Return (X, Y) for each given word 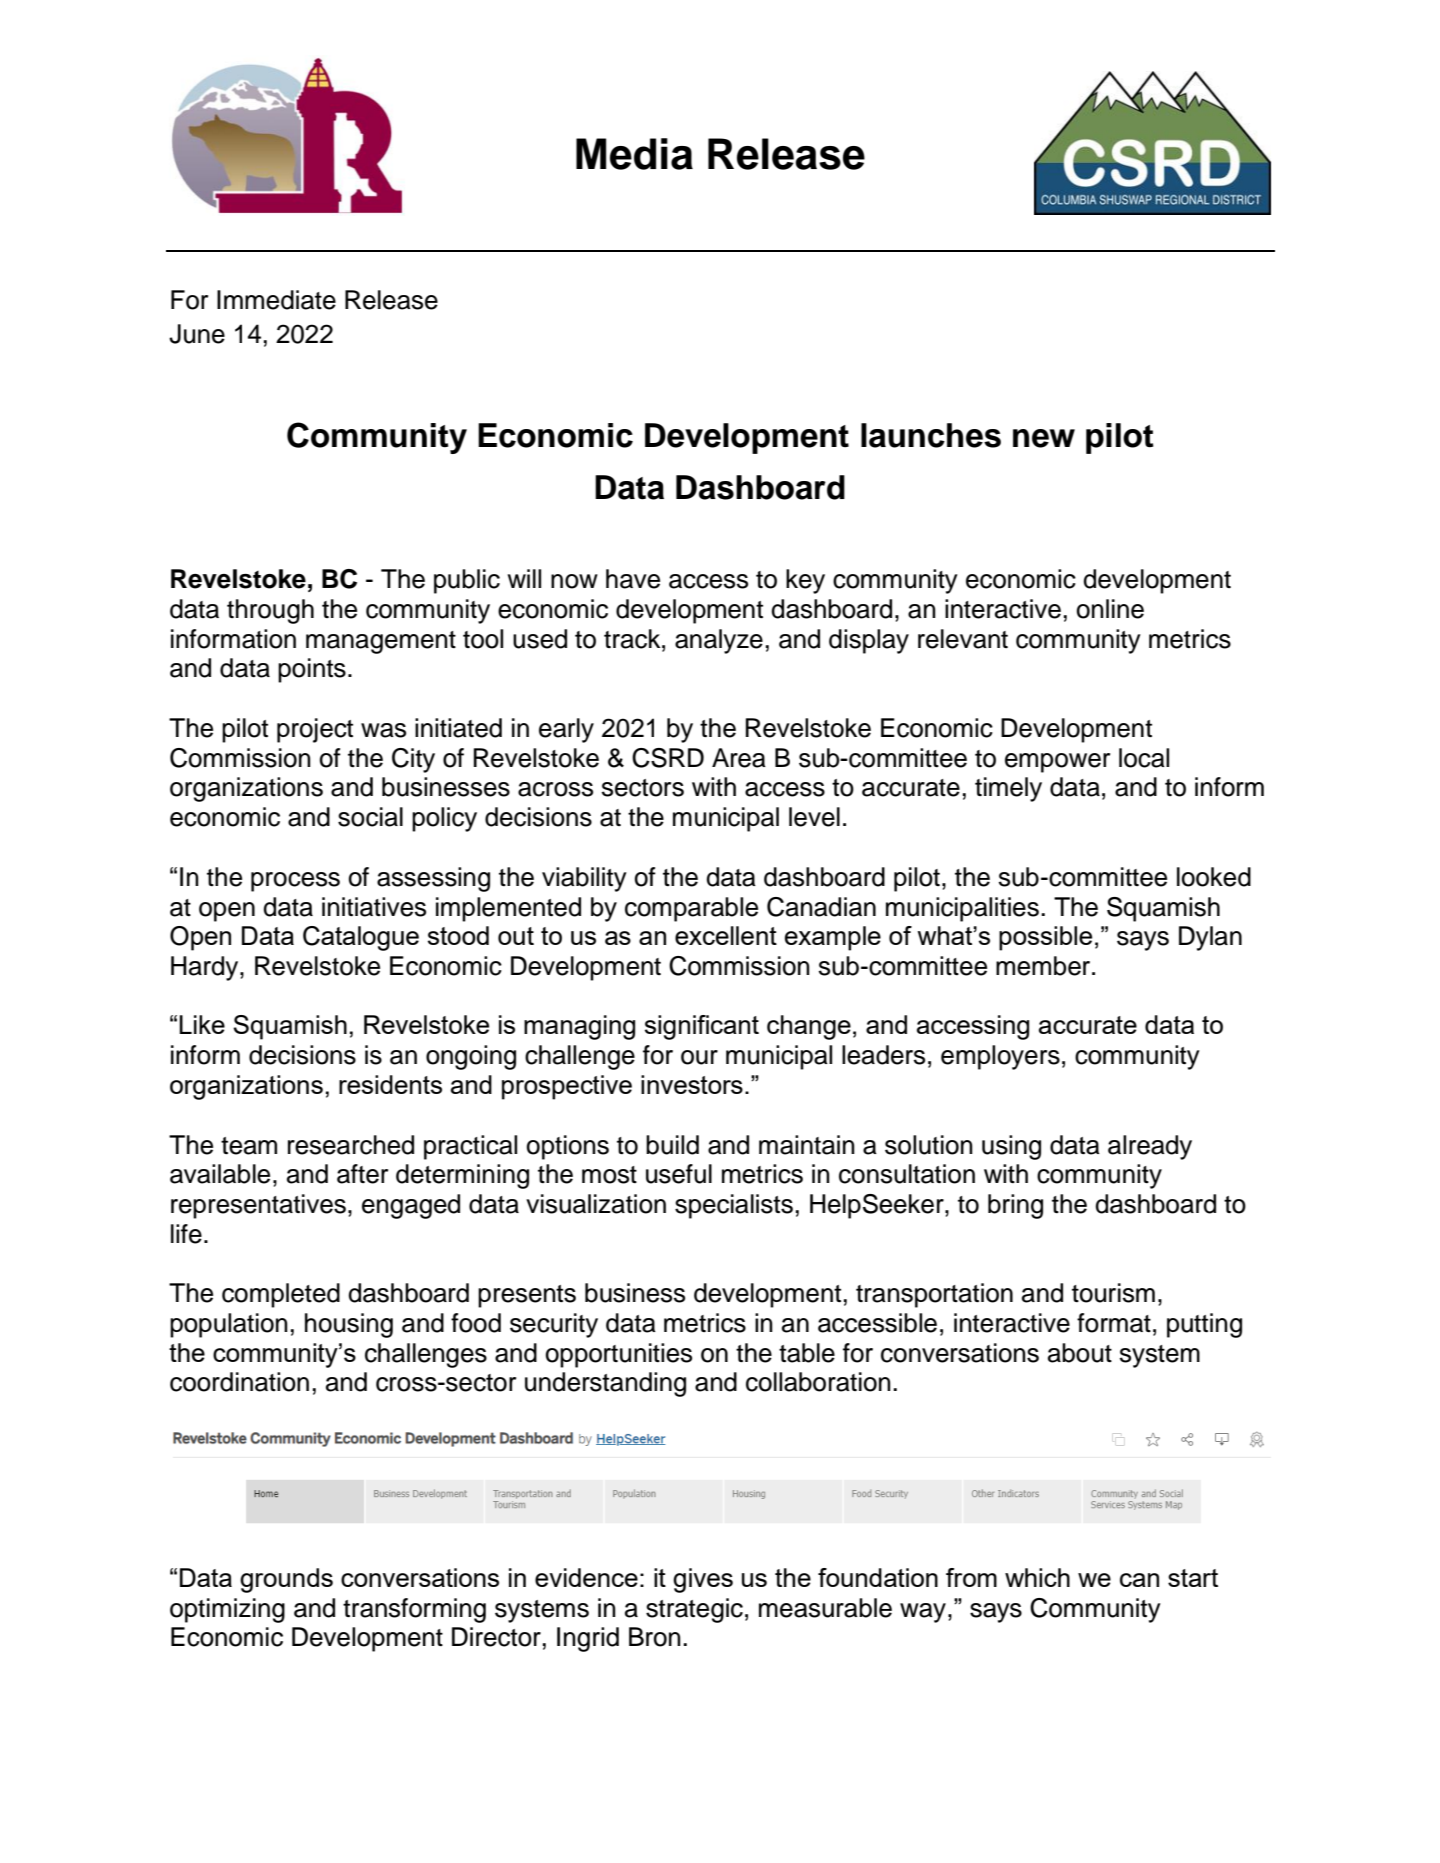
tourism (1113, 1293)
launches (931, 435)
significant (702, 1027)
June (197, 334)
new (1044, 438)
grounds (286, 1580)
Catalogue (361, 938)
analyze (719, 641)
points (312, 670)
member (1044, 966)
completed (281, 1295)
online (1110, 609)
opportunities (619, 1355)
